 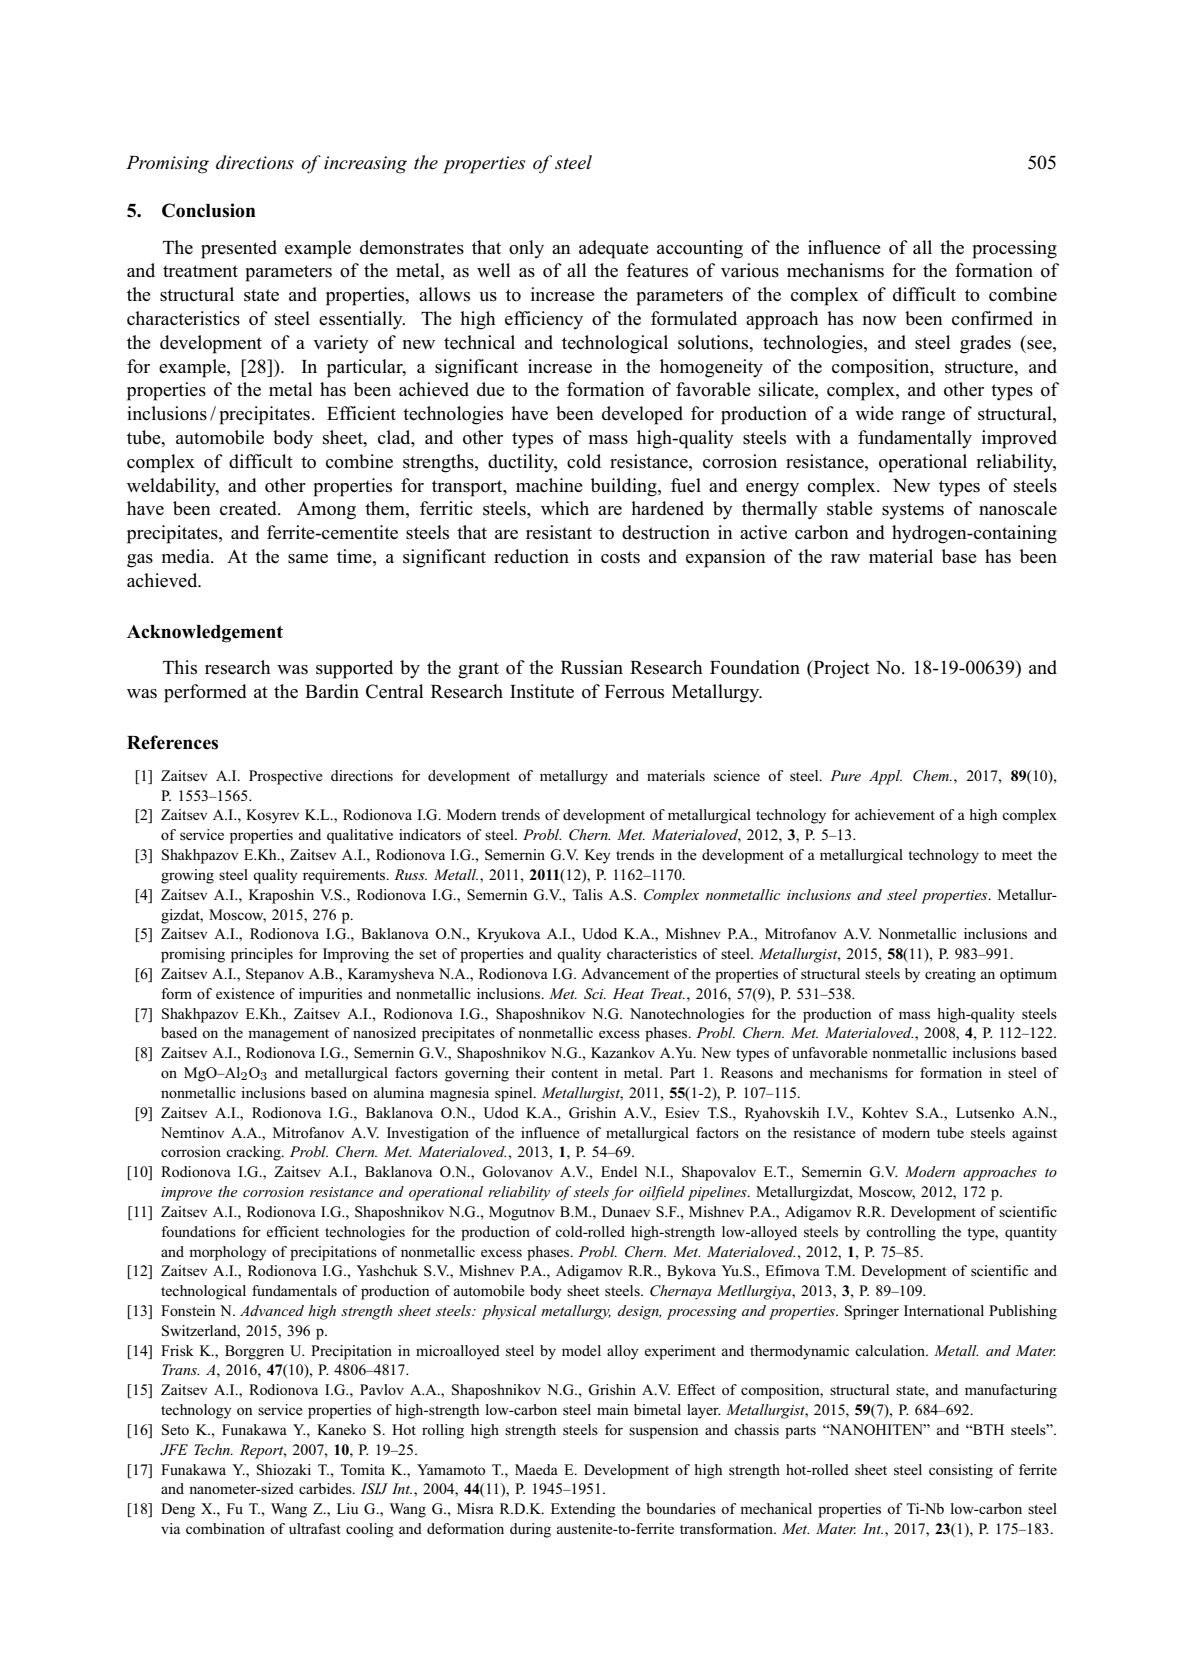 What do you see at coordinates (992, 318) in the image?
I see `confirmed` at bounding box center [992, 318].
